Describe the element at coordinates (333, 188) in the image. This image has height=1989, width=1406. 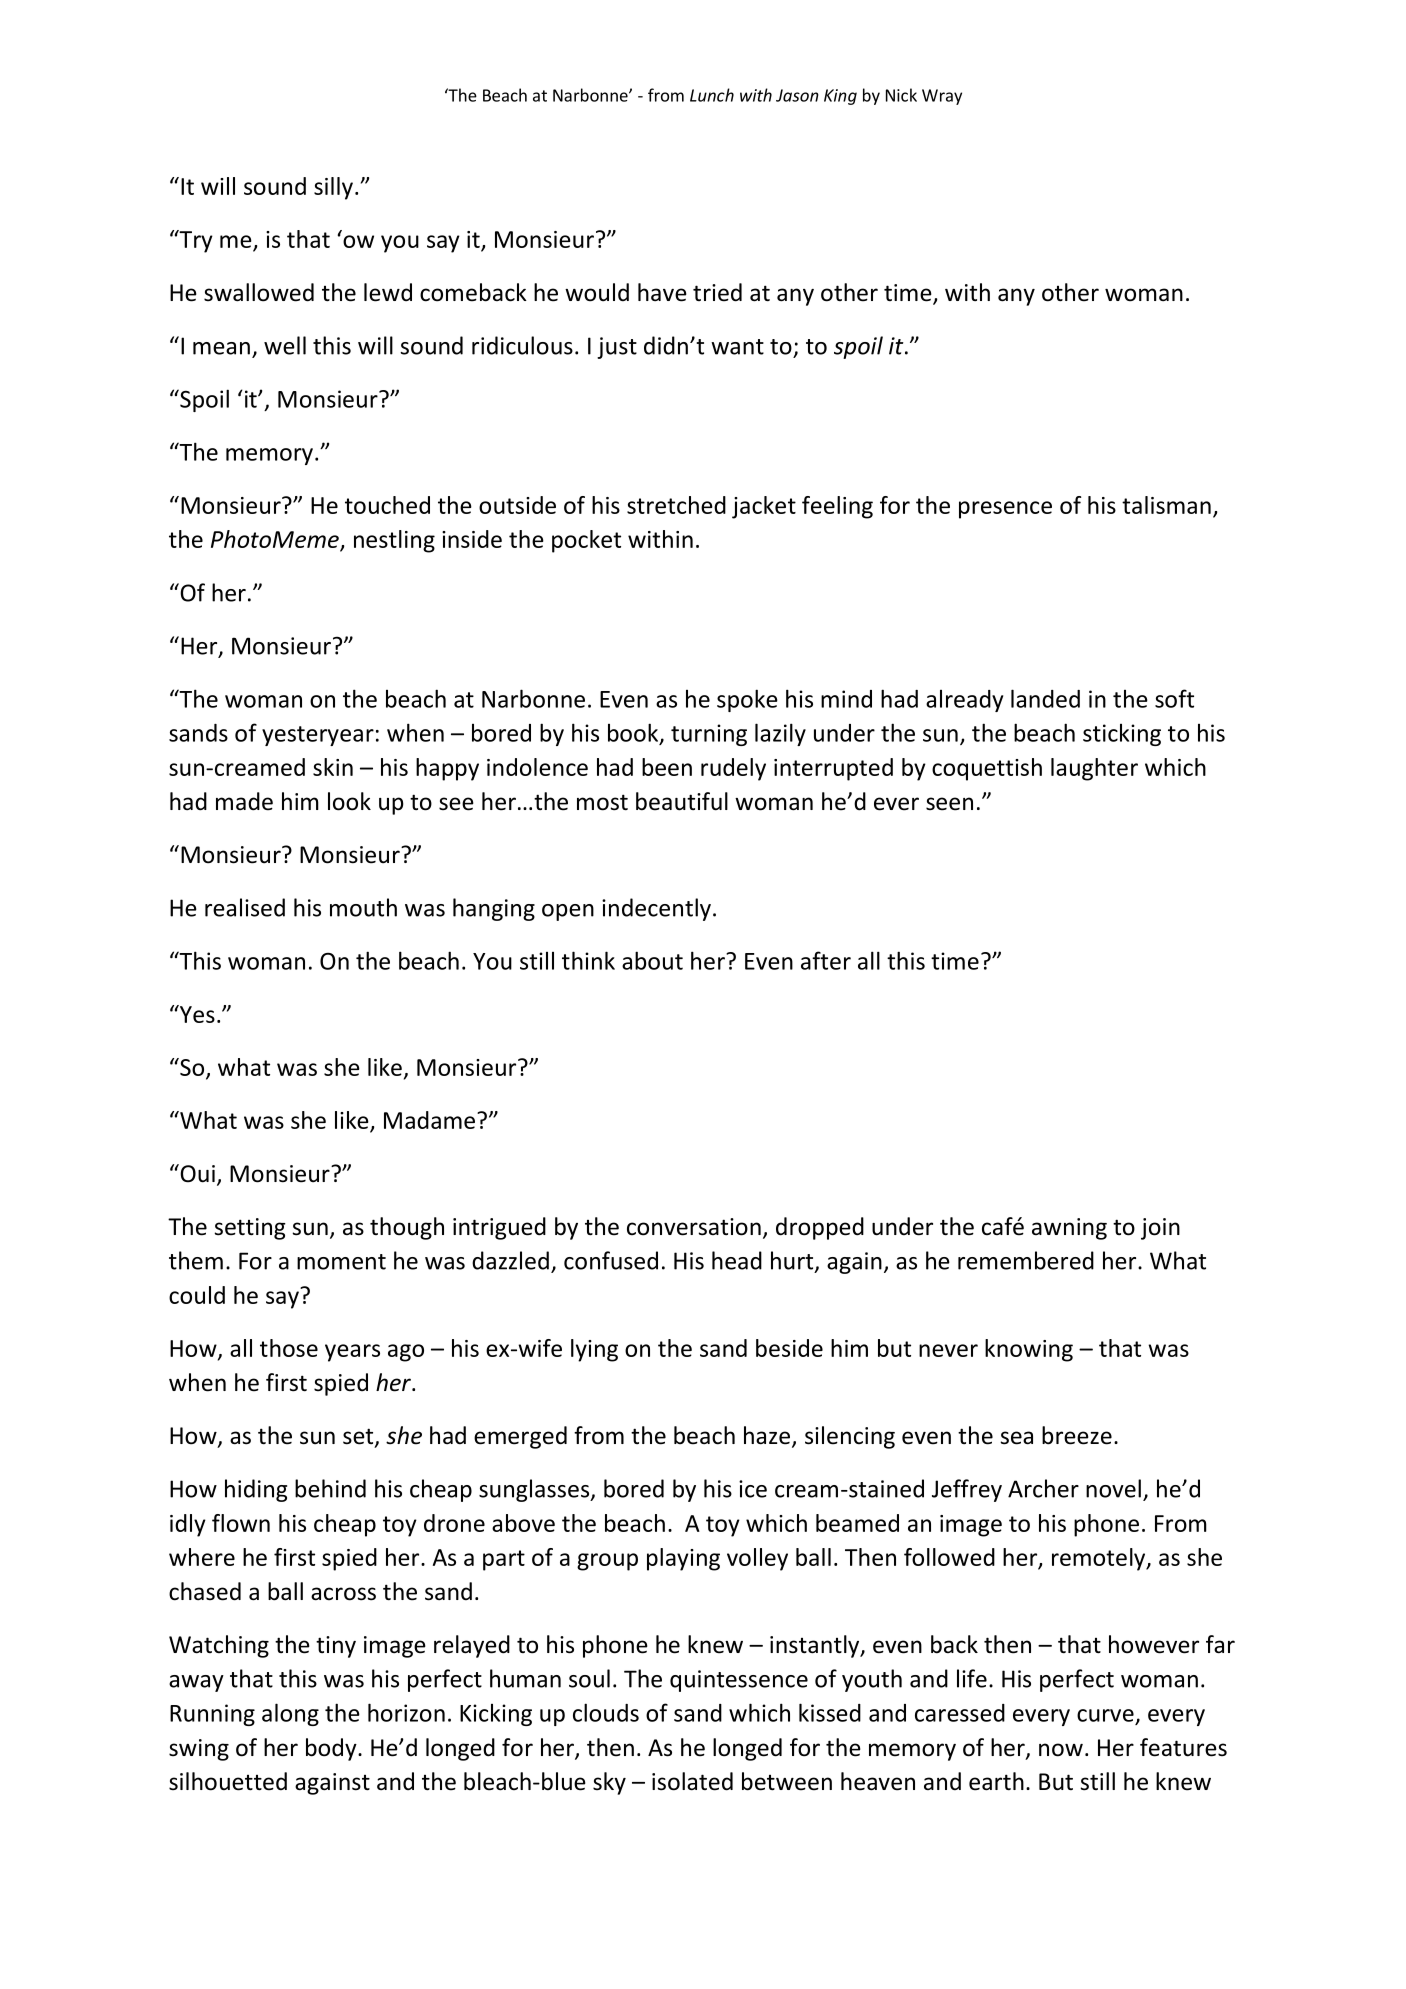
I see `silly` at that location.
